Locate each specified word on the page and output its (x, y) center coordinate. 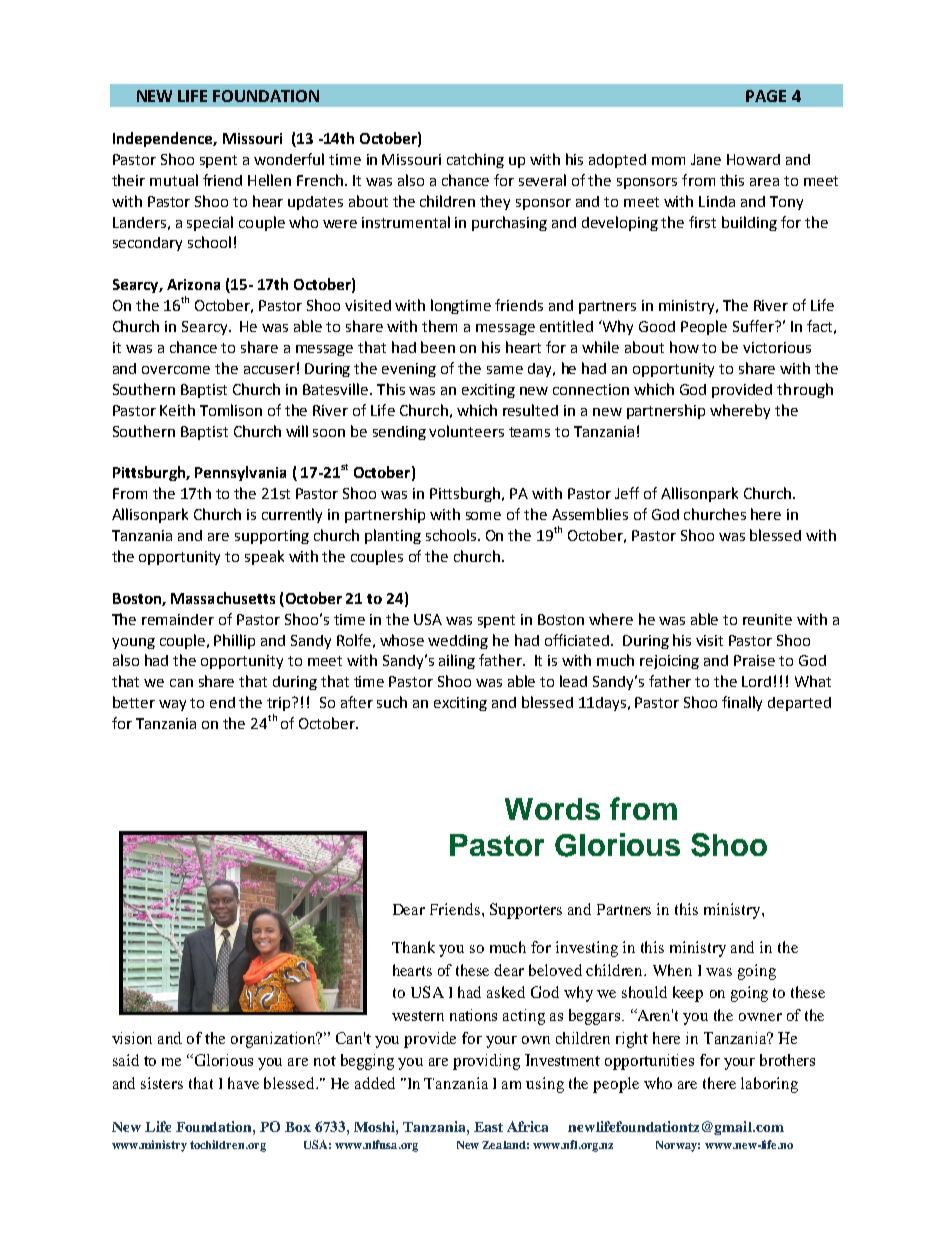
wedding (458, 642)
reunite (767, 619)
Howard (753, 159)
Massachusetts (223, 598)
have (243, 1083)
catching (475, 160)
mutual (174, 180)
